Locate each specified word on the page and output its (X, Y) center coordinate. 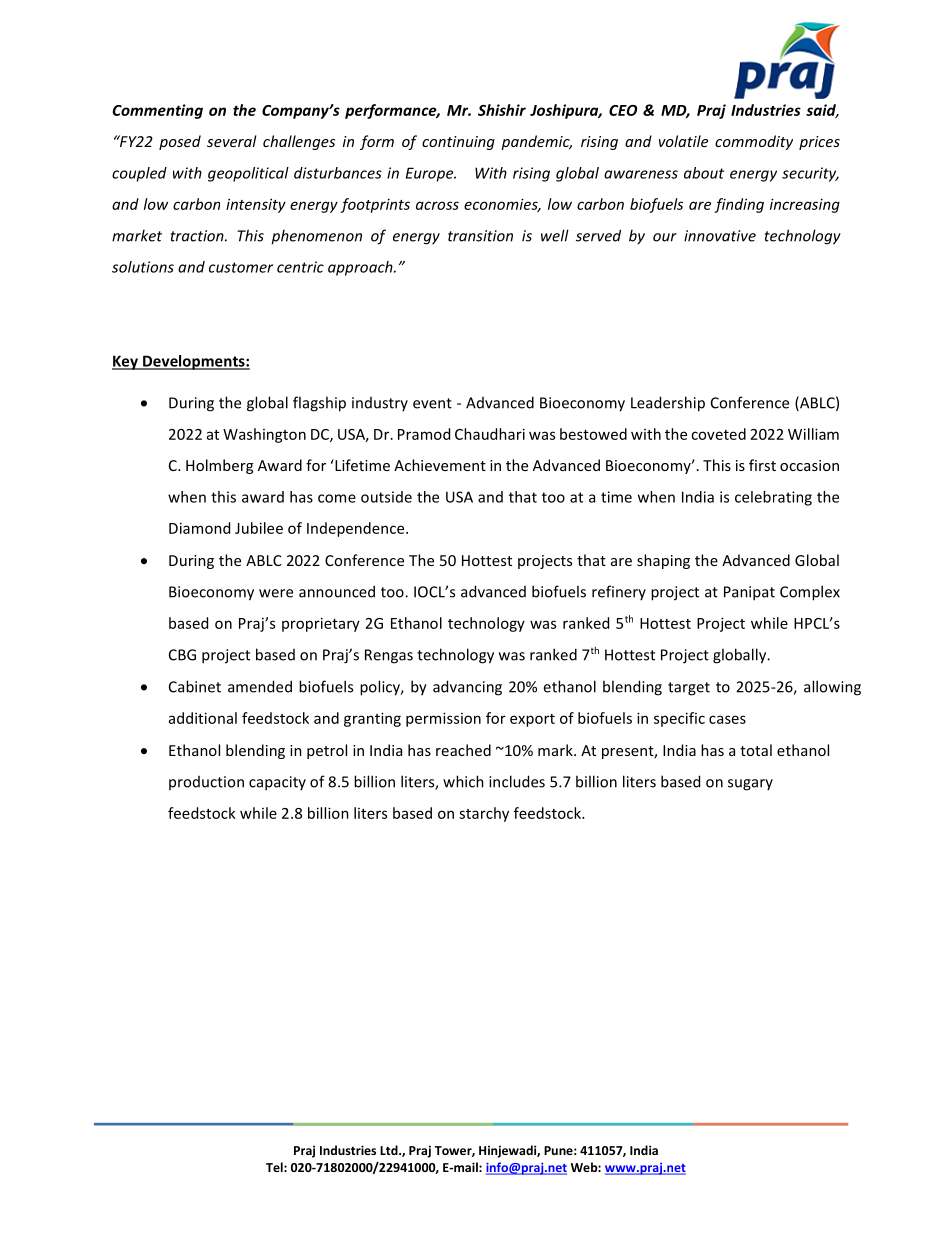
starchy (484, 814)
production (206, 783)
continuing (458, 143)
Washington (264, 435)
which (463, 781)
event (432, 403)
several (232, 141)
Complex (810, 593)
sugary (750, 785)
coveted (718, 434)
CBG (182, 655)
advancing (467, 688)
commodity (754, 142)
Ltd (390, 1150)
